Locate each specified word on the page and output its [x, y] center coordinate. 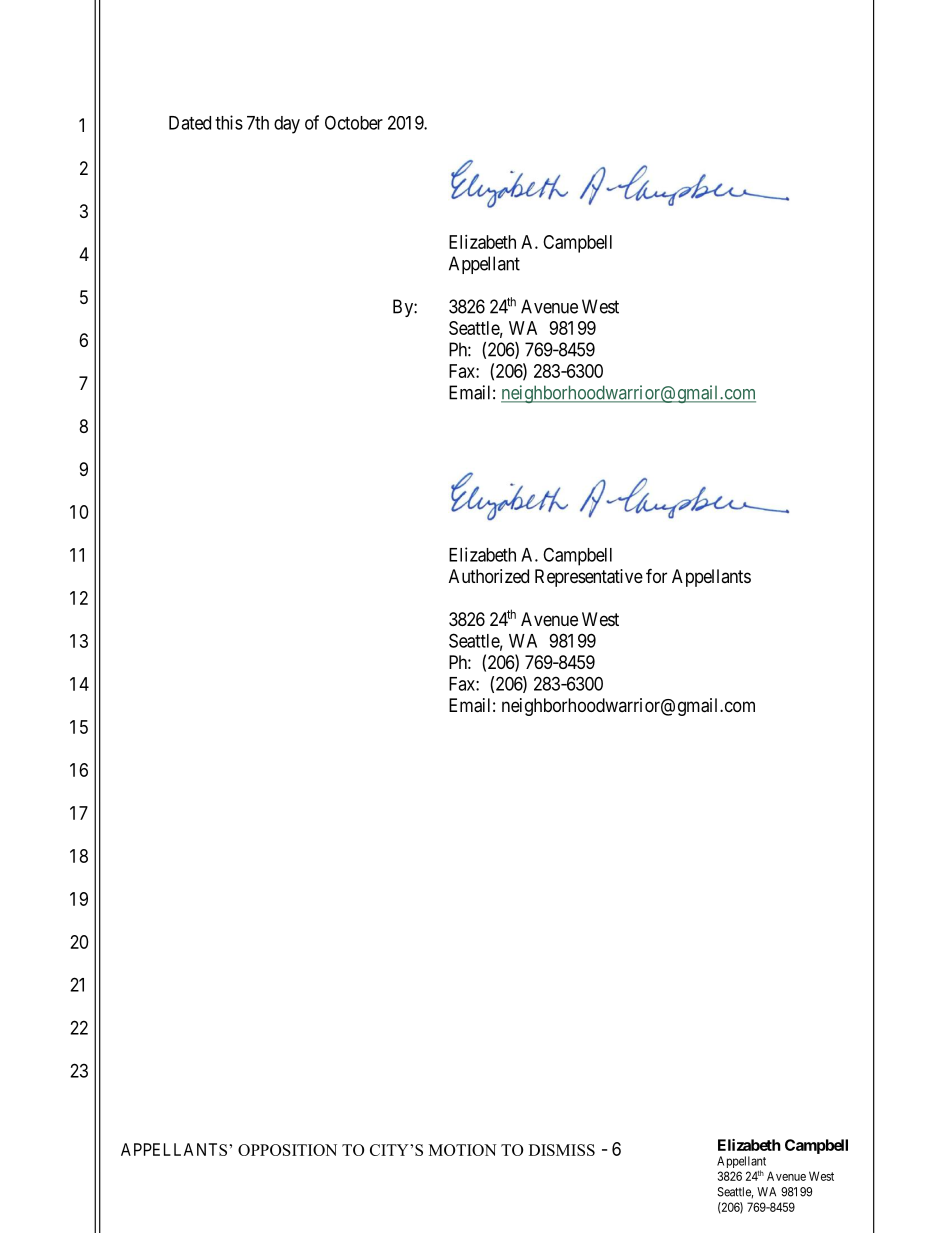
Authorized [489, 576]
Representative [589, 578]
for [656, 575]
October [354, 122]
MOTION [463, 1150]
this [229, 122]
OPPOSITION [287, 1150]
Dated [190, 123]
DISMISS [562, 1150]
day [287, 125]
